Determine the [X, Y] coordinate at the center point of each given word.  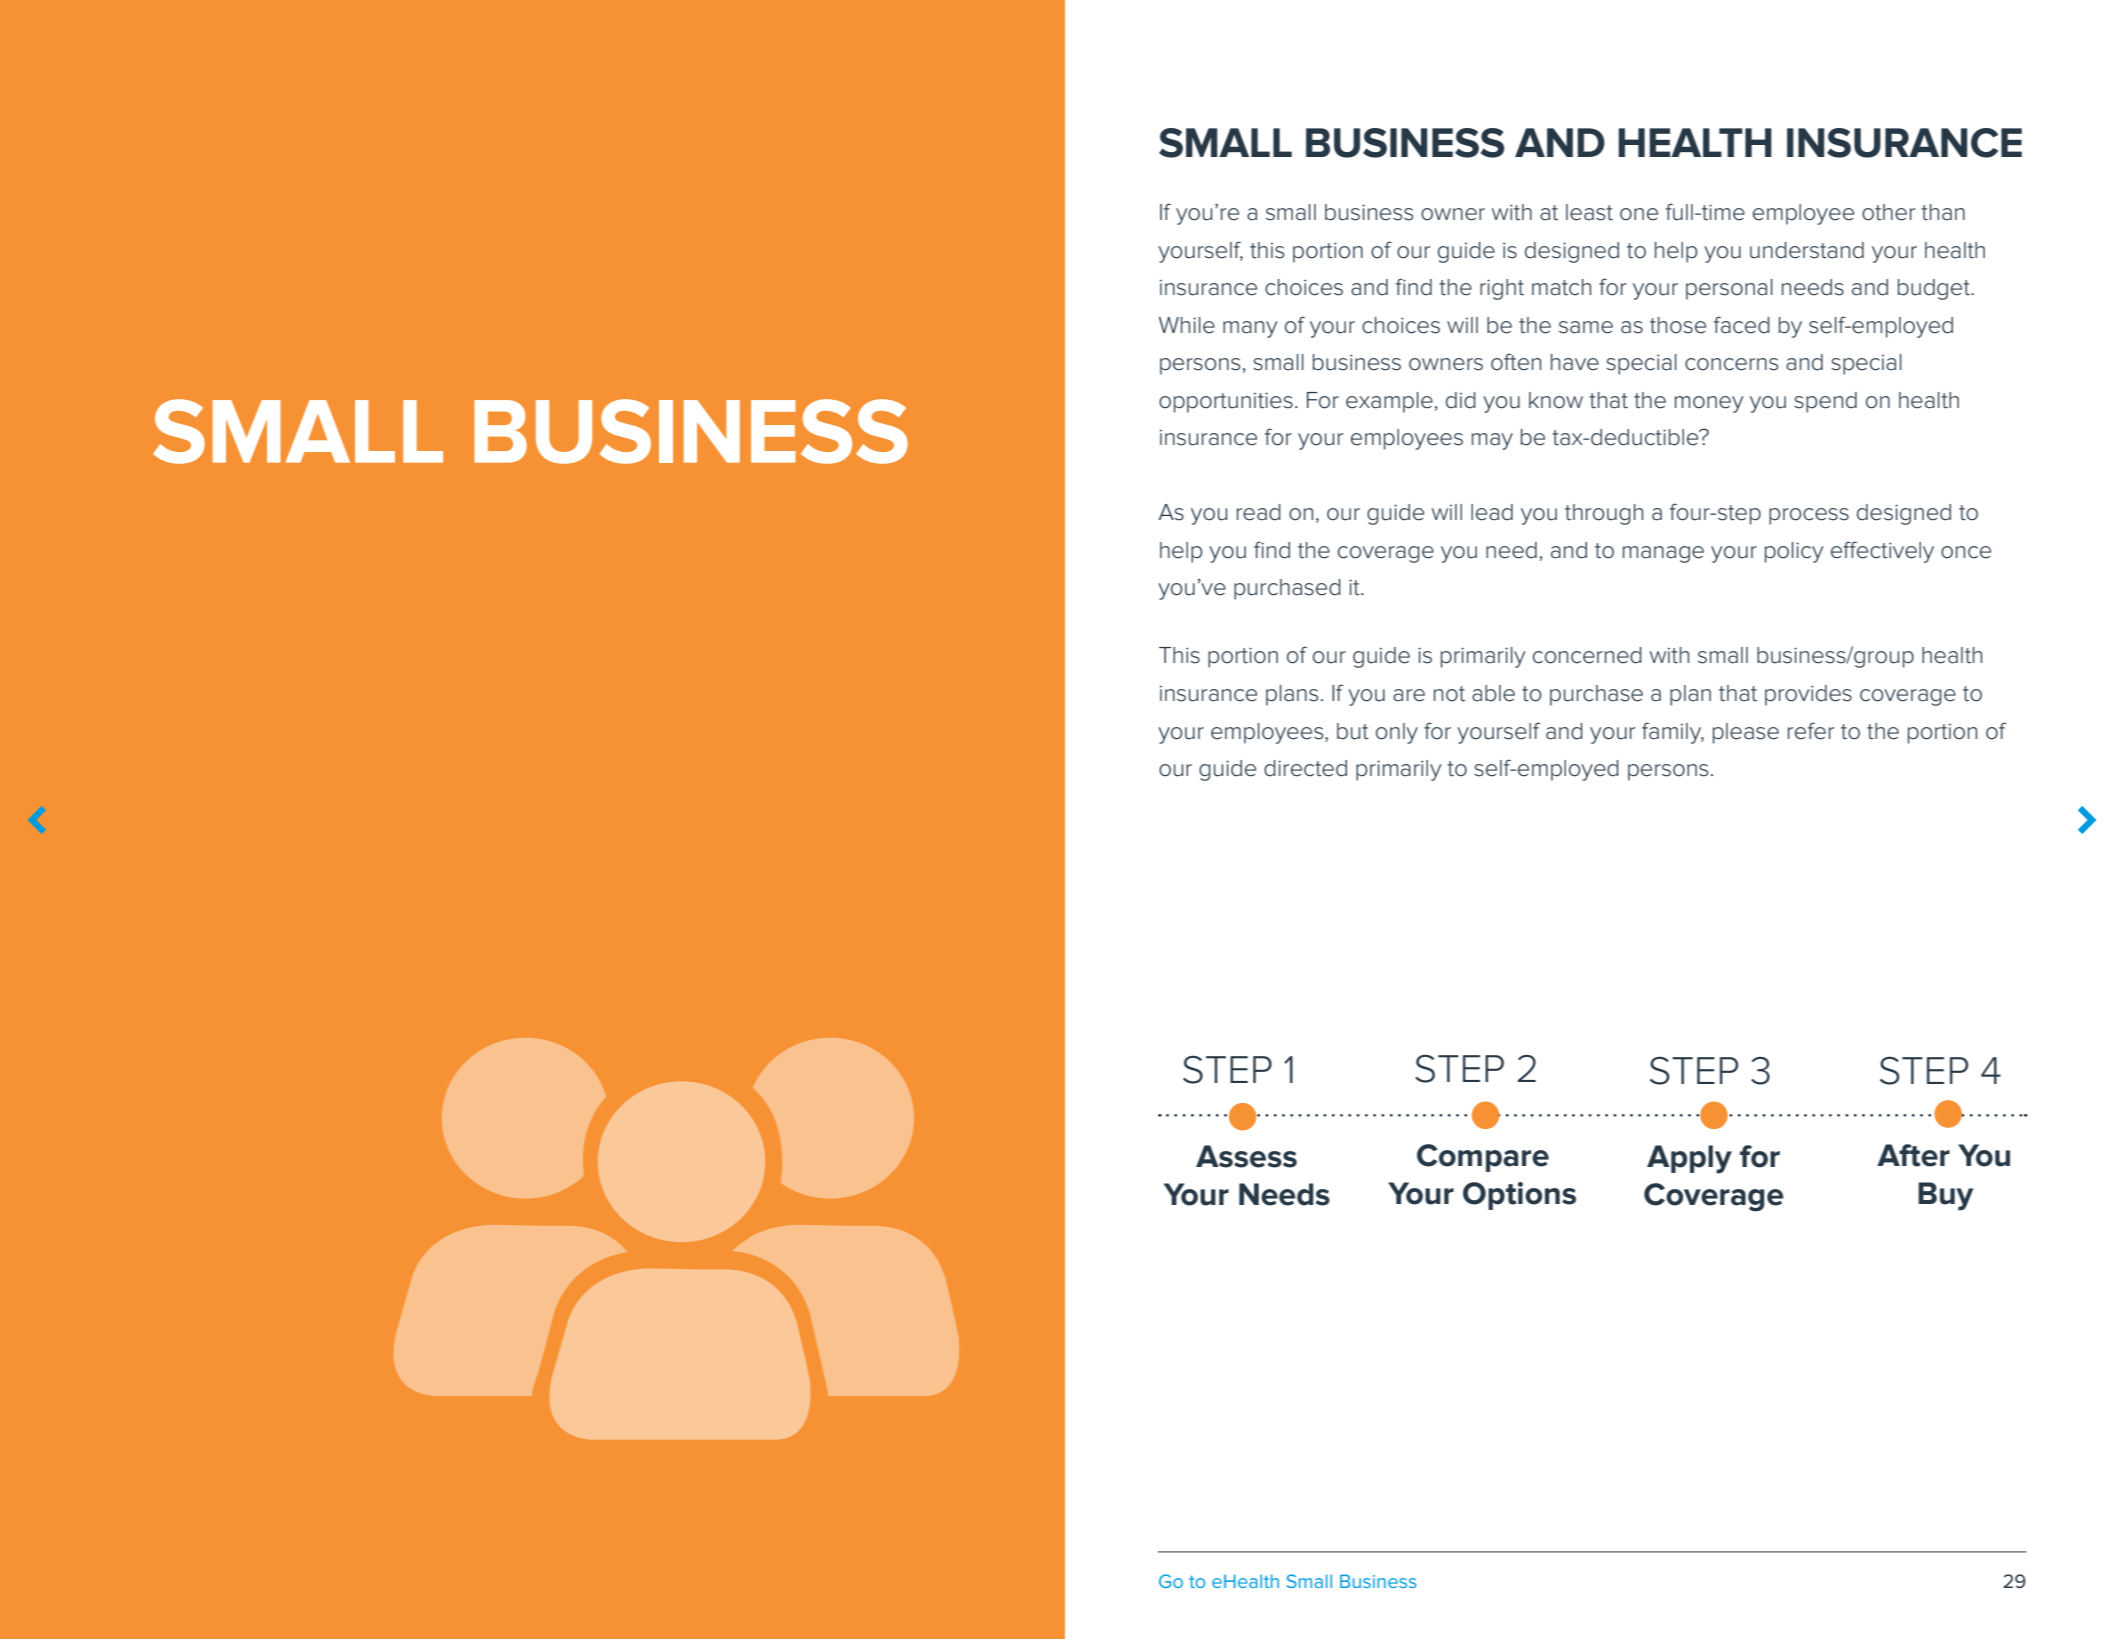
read [1259, 512]
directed [1305, 768]
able [1493, 693]
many [1250, 329]
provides [1808, 695]
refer [1811, 731]
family [1673, 733]
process [1809, 516]
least [1589, 212]
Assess [1246, 1156]
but [1353, 731]
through [1604, 514]
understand [1807, 250]
